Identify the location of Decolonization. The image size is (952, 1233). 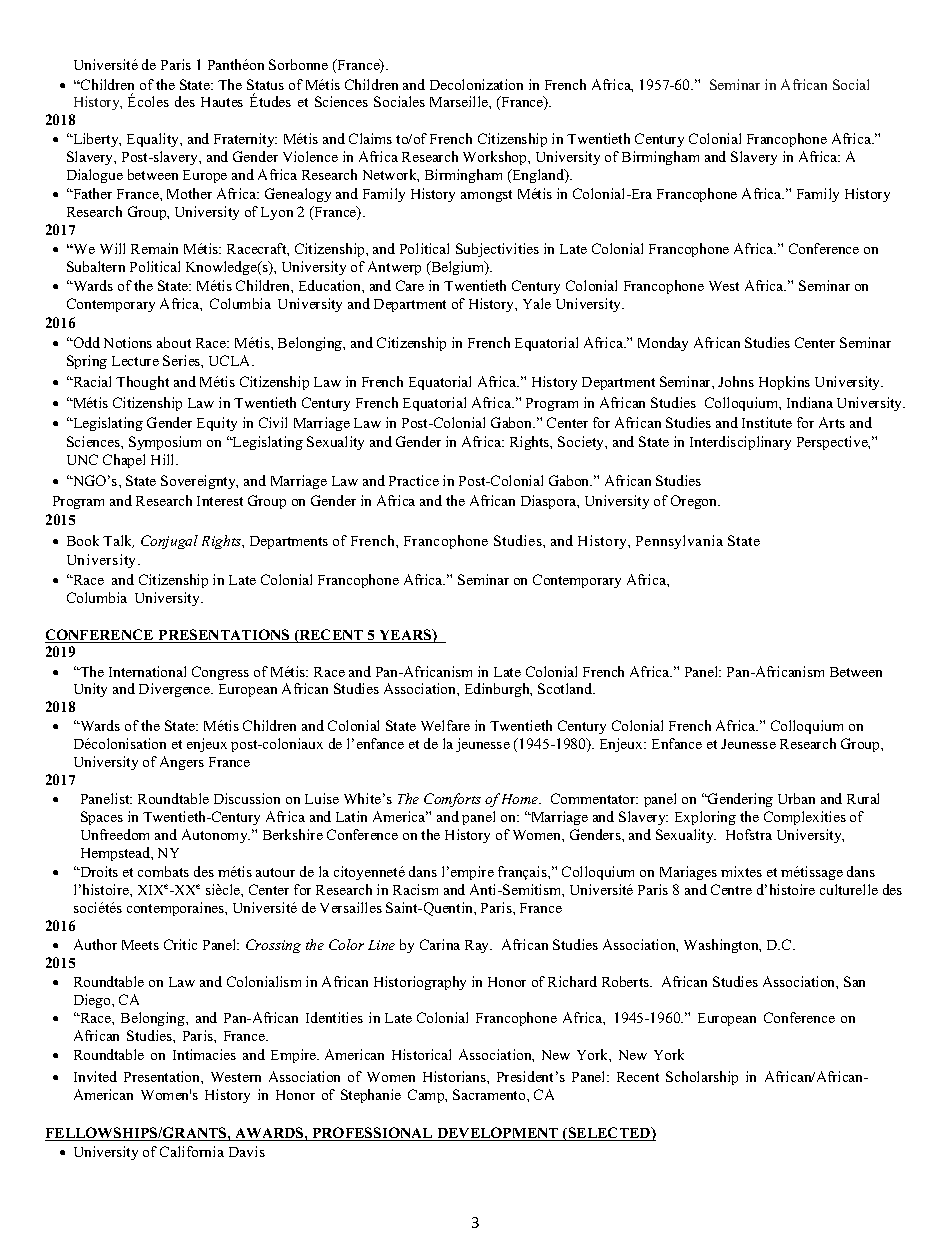
(476, 84).
